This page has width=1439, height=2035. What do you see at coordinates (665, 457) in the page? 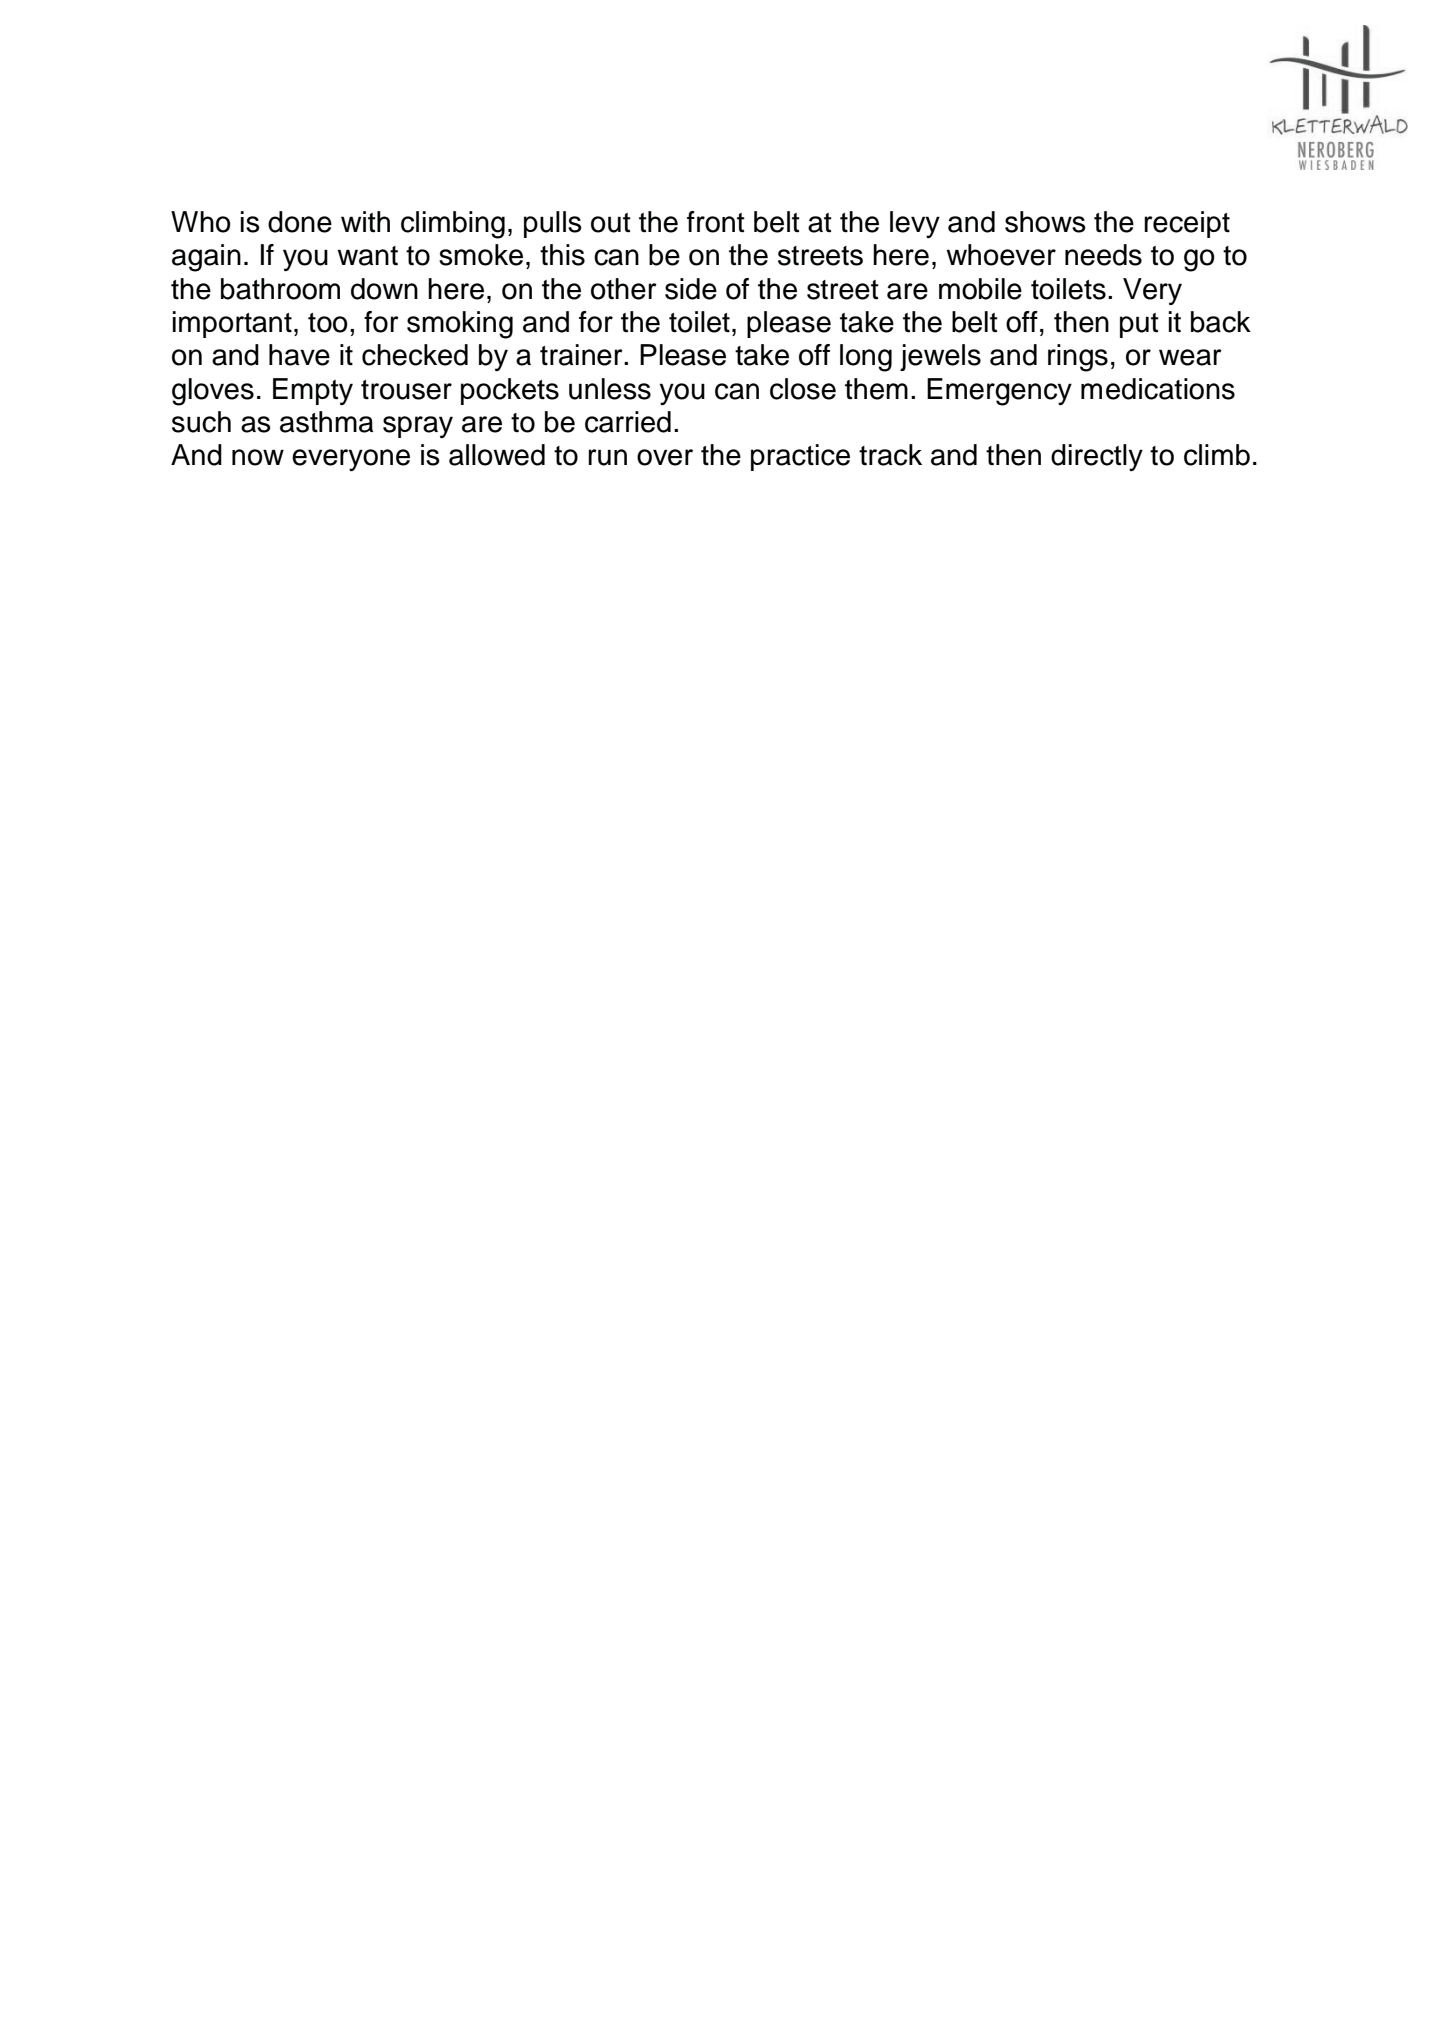
I see `over` at bounding box center [665, 457].
